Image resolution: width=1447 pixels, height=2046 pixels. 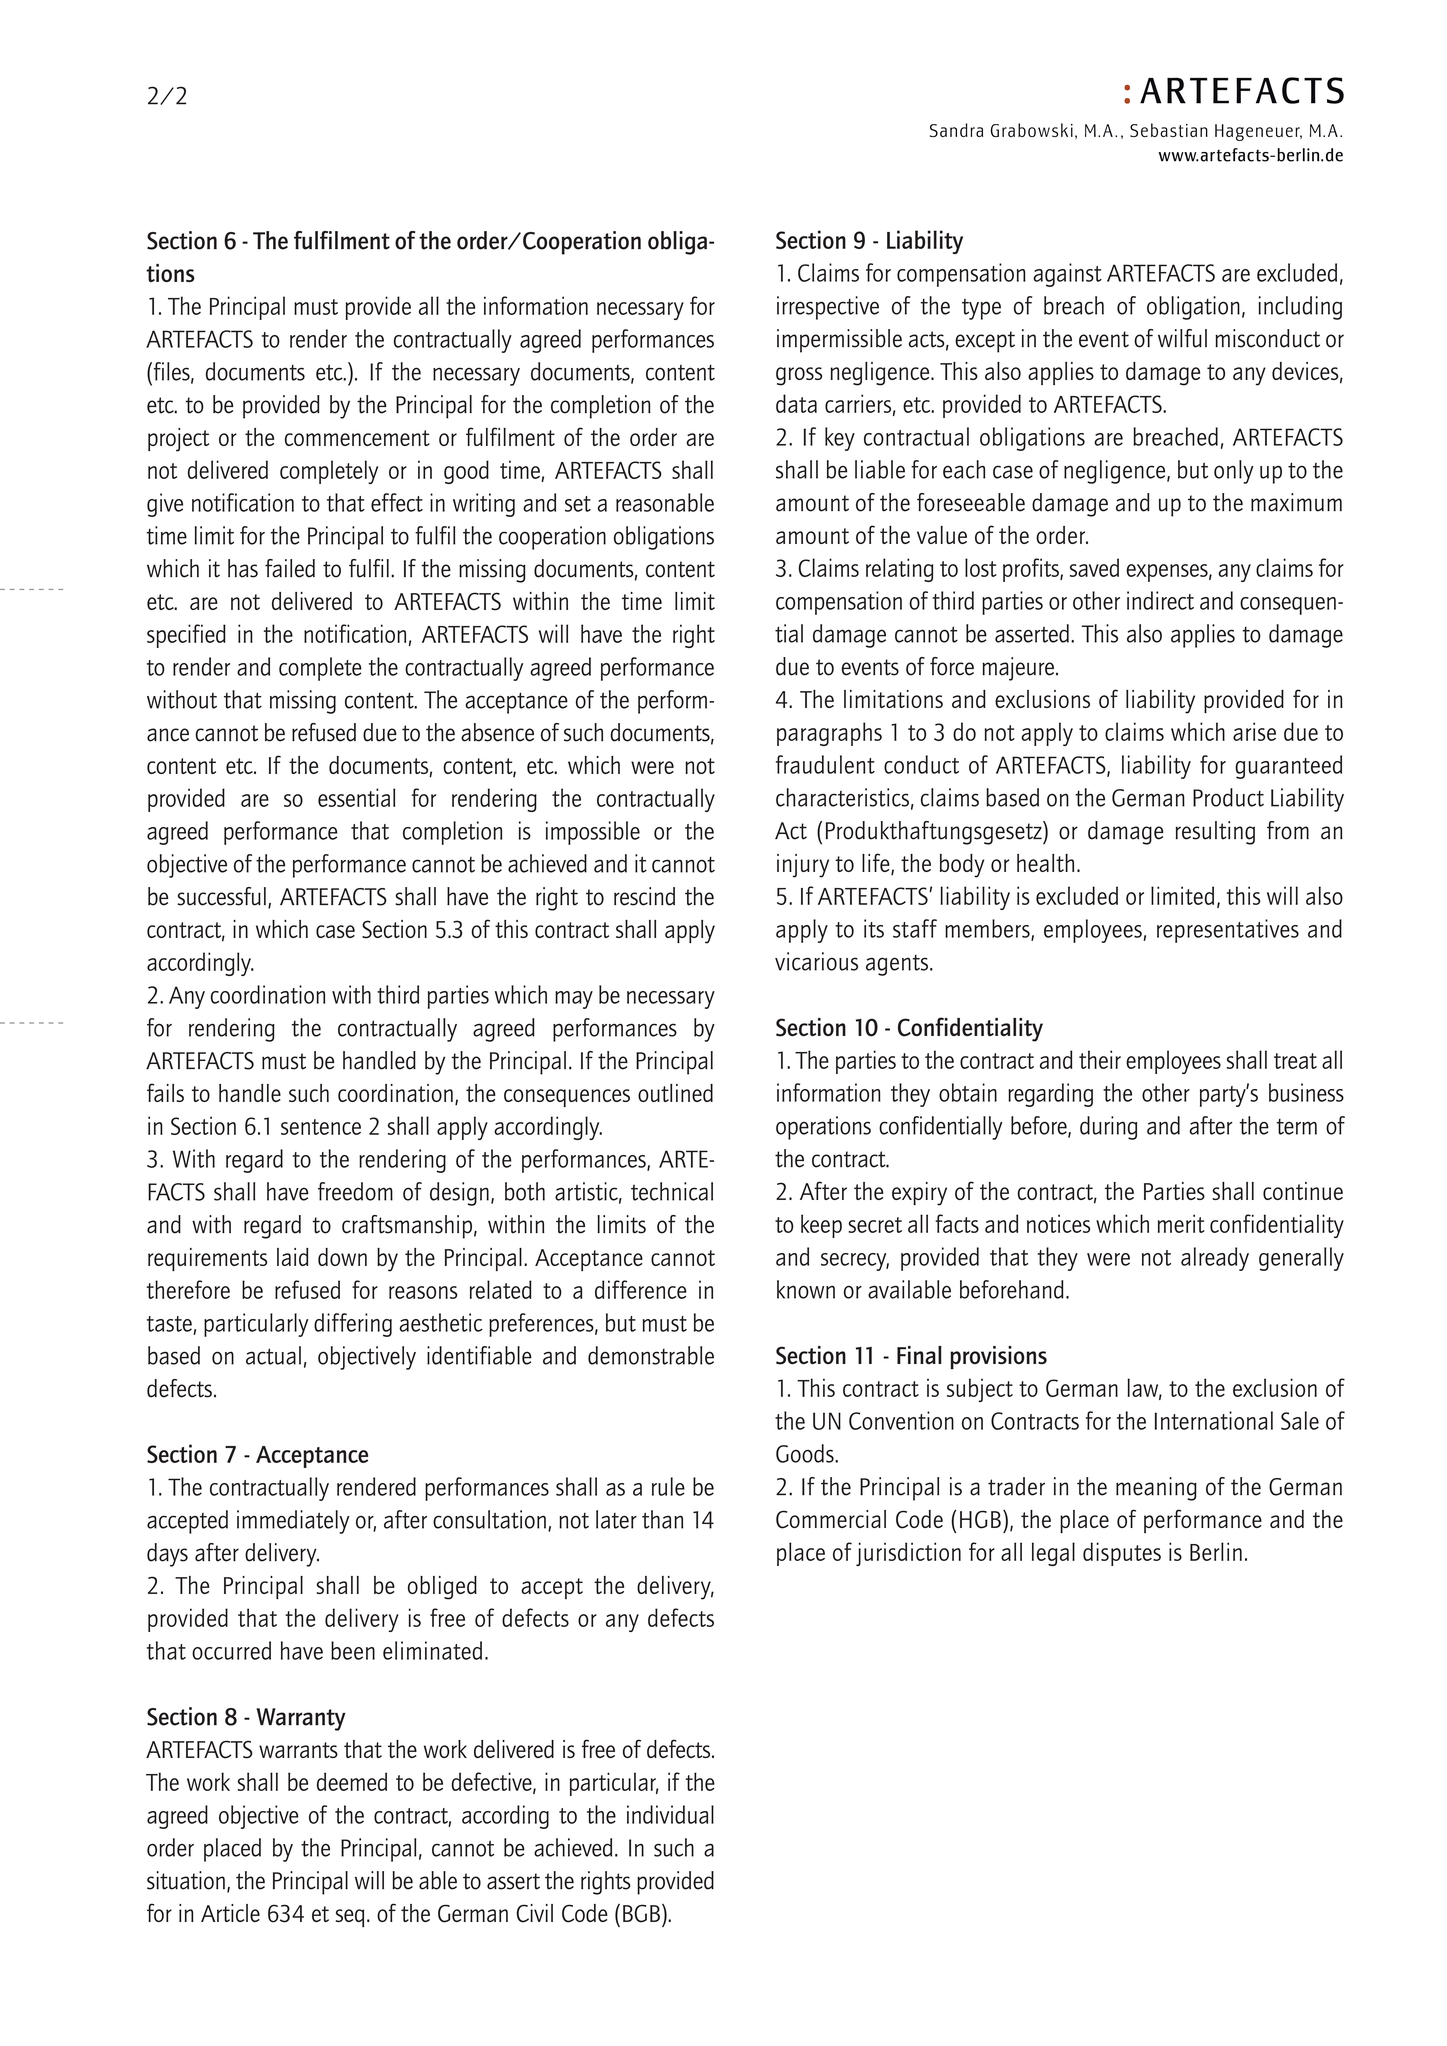 I want to click on sentence, so click(x=321, y=1127).
